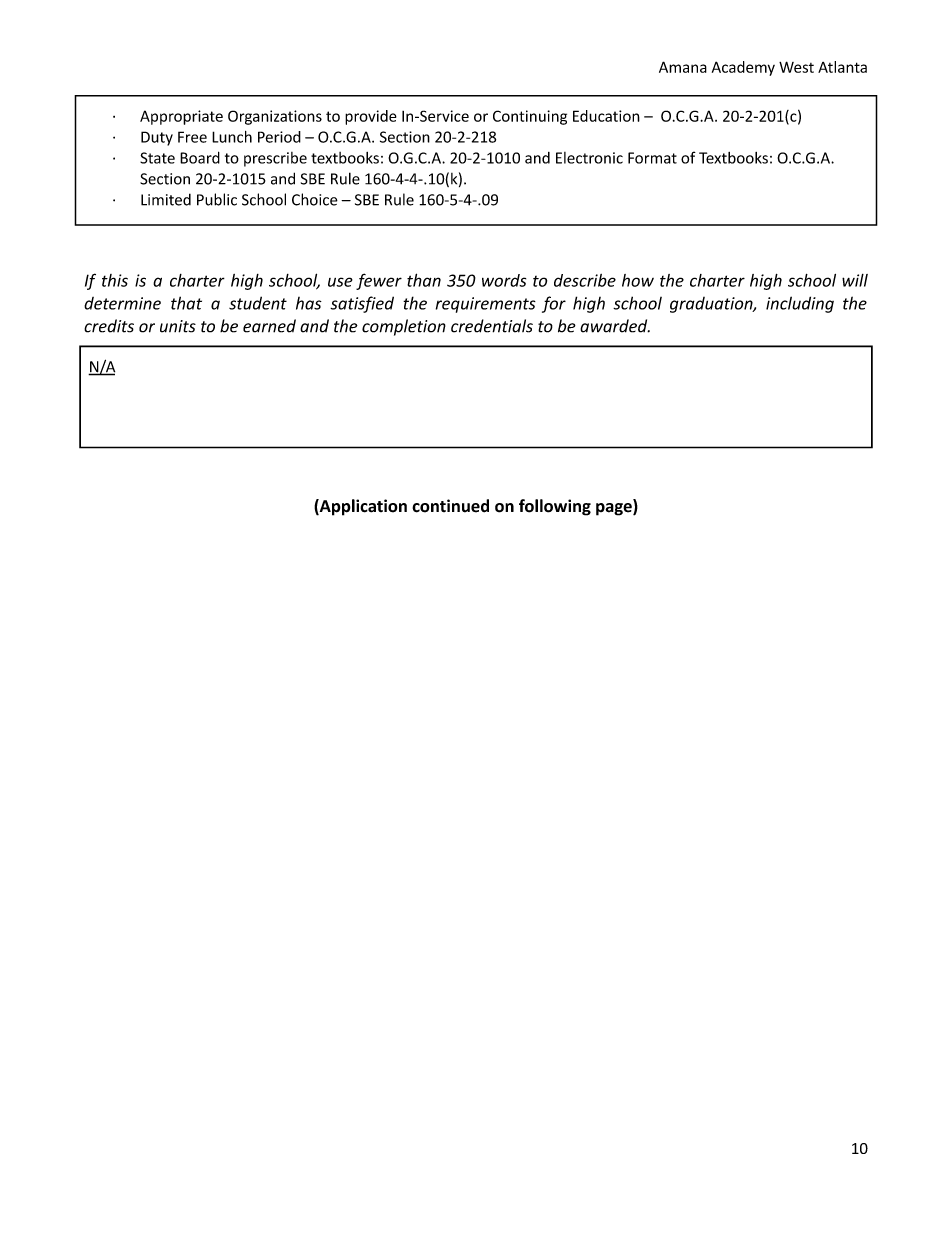 This image has width=952, height=1233. Describe the element at coordinates (615, 326) in the image. I see `awarded` at that location.
